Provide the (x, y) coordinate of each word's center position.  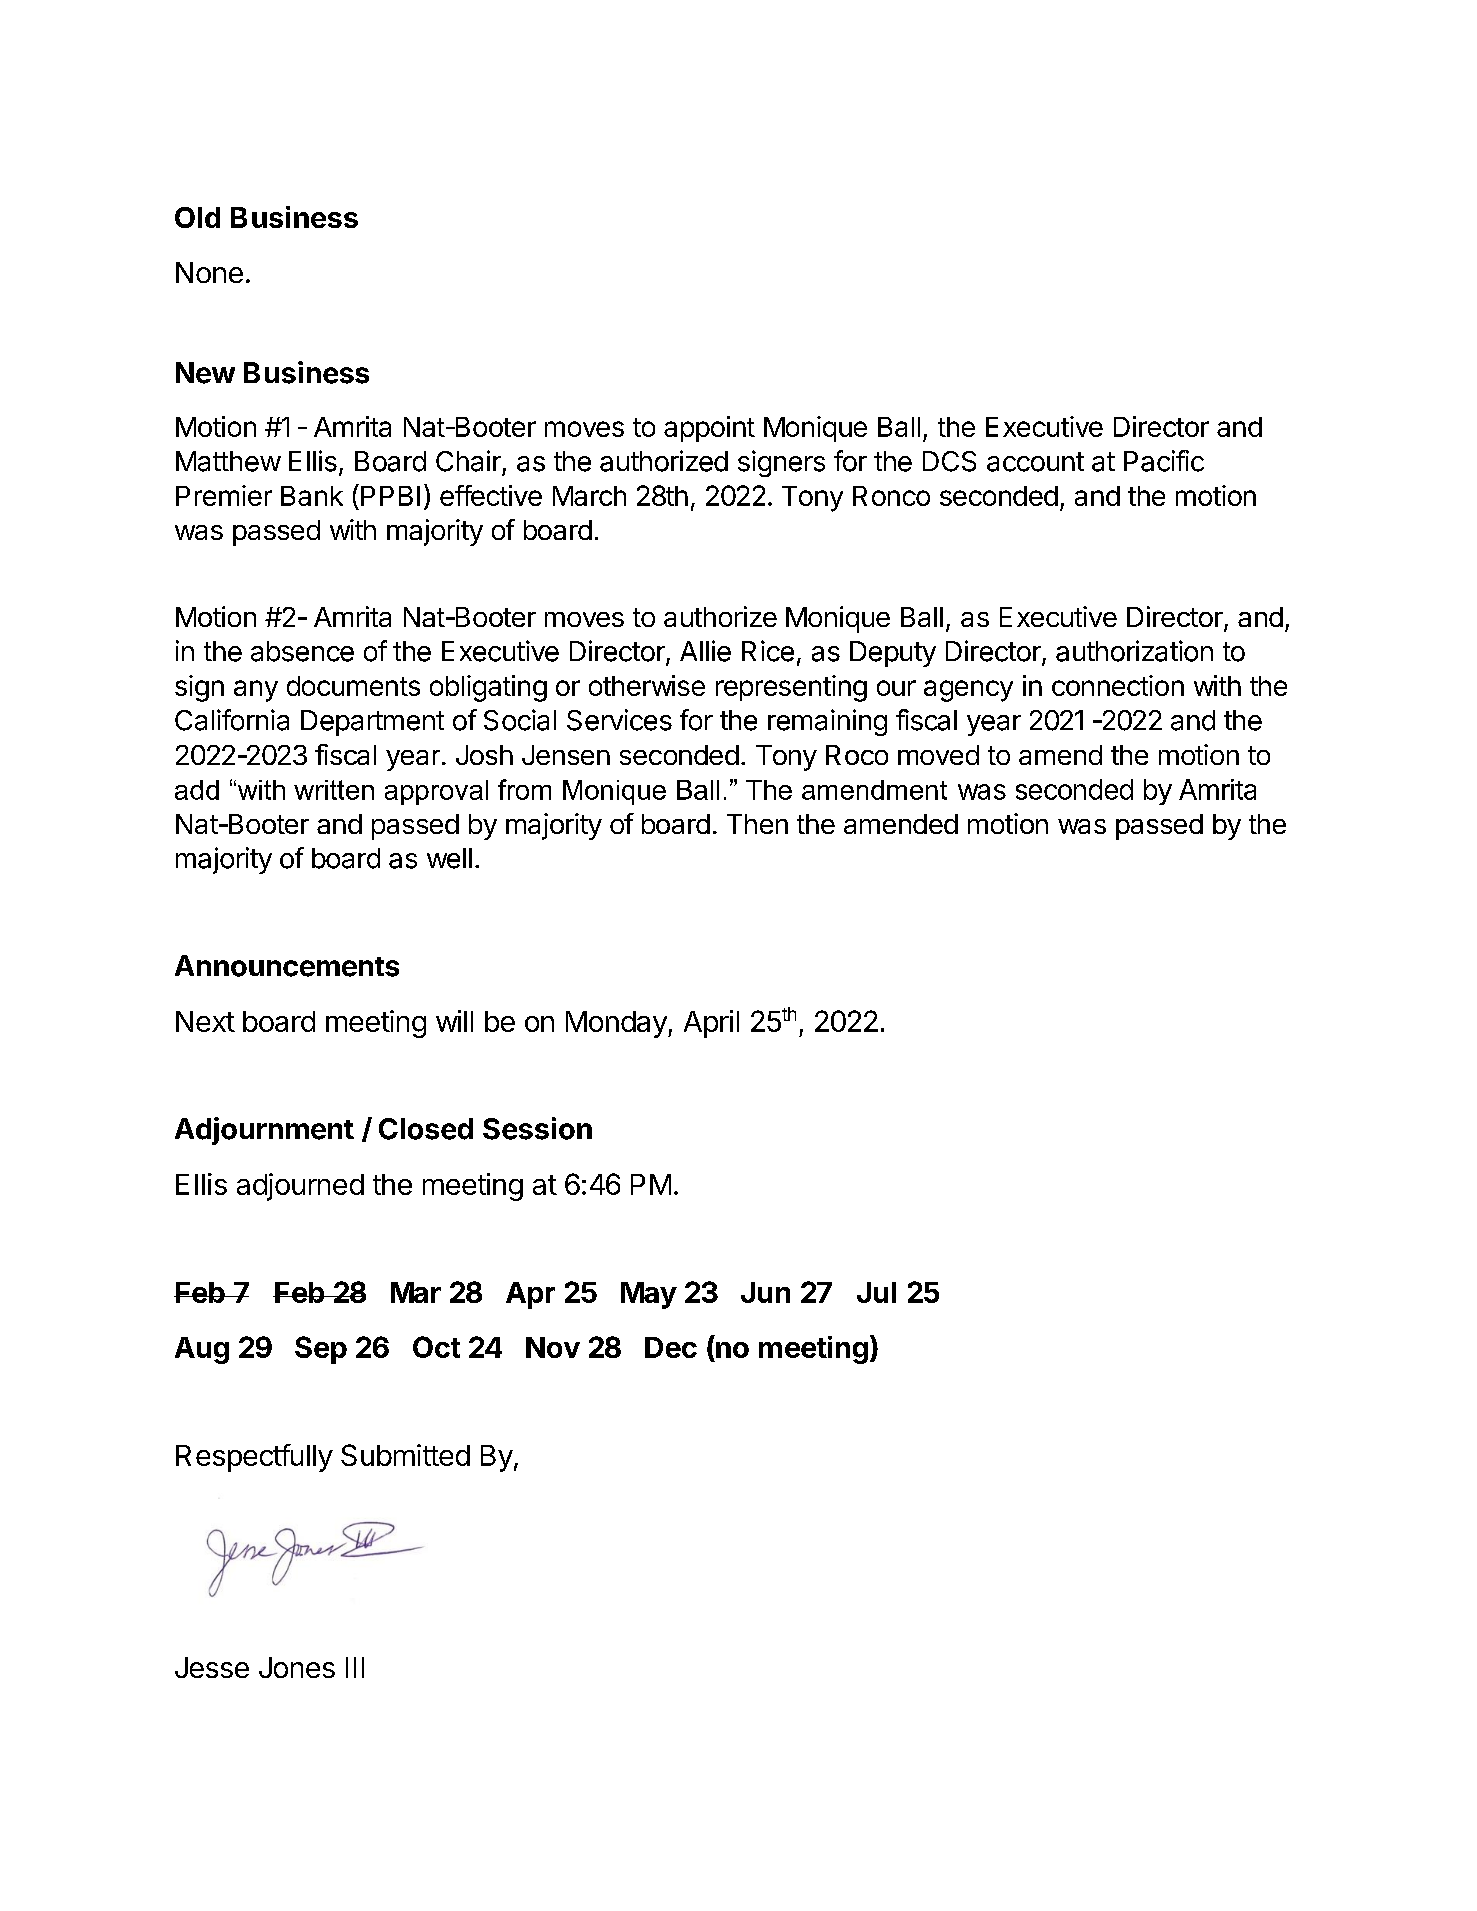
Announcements (287, 966)
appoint (709, 429)
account (1035, 462)
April (711, 1024)
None (209, 272)
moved (938, 755)
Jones (297, 1667)
